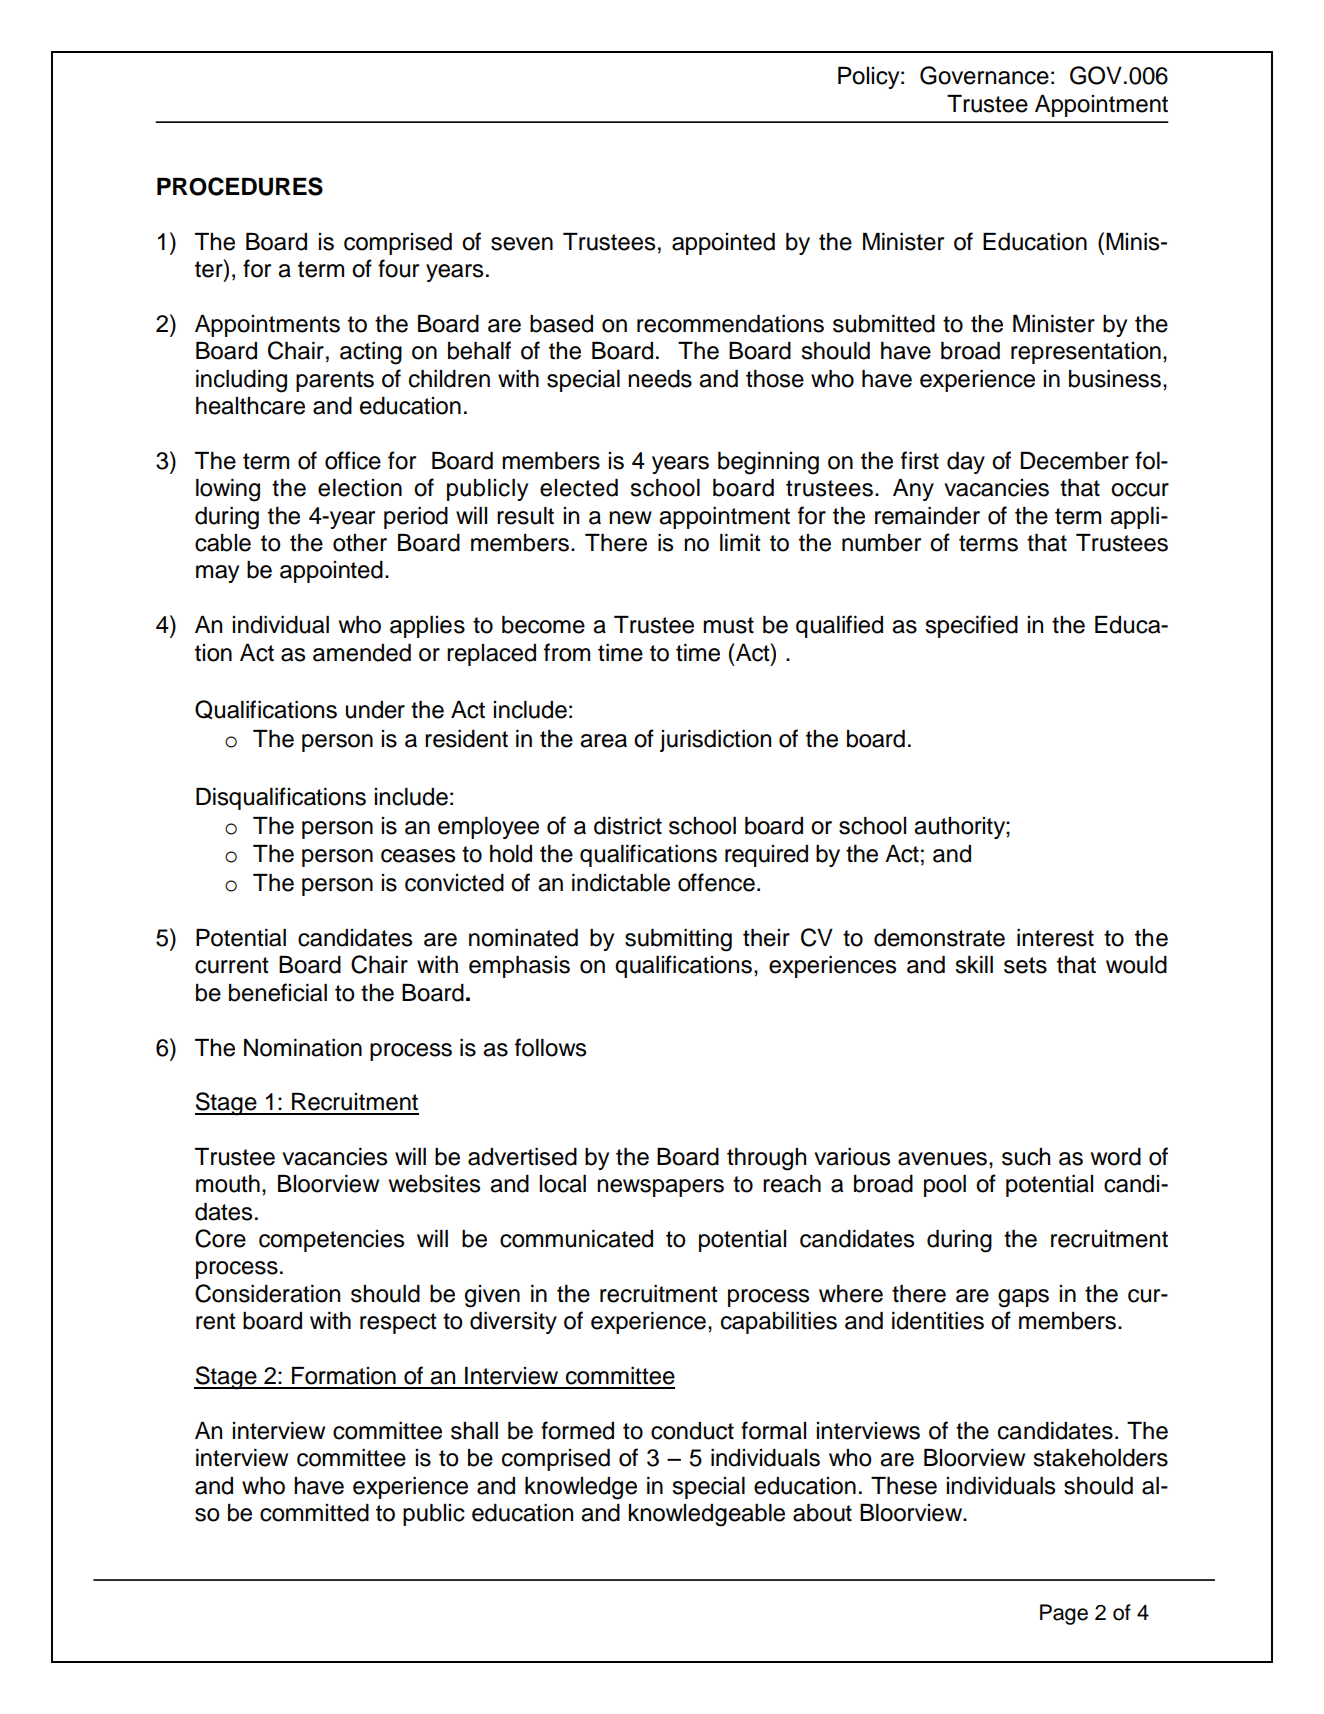  What do you see at coordinates (353, 460) in the screenshot?
I see `office` at bounding box center [353, 460].
